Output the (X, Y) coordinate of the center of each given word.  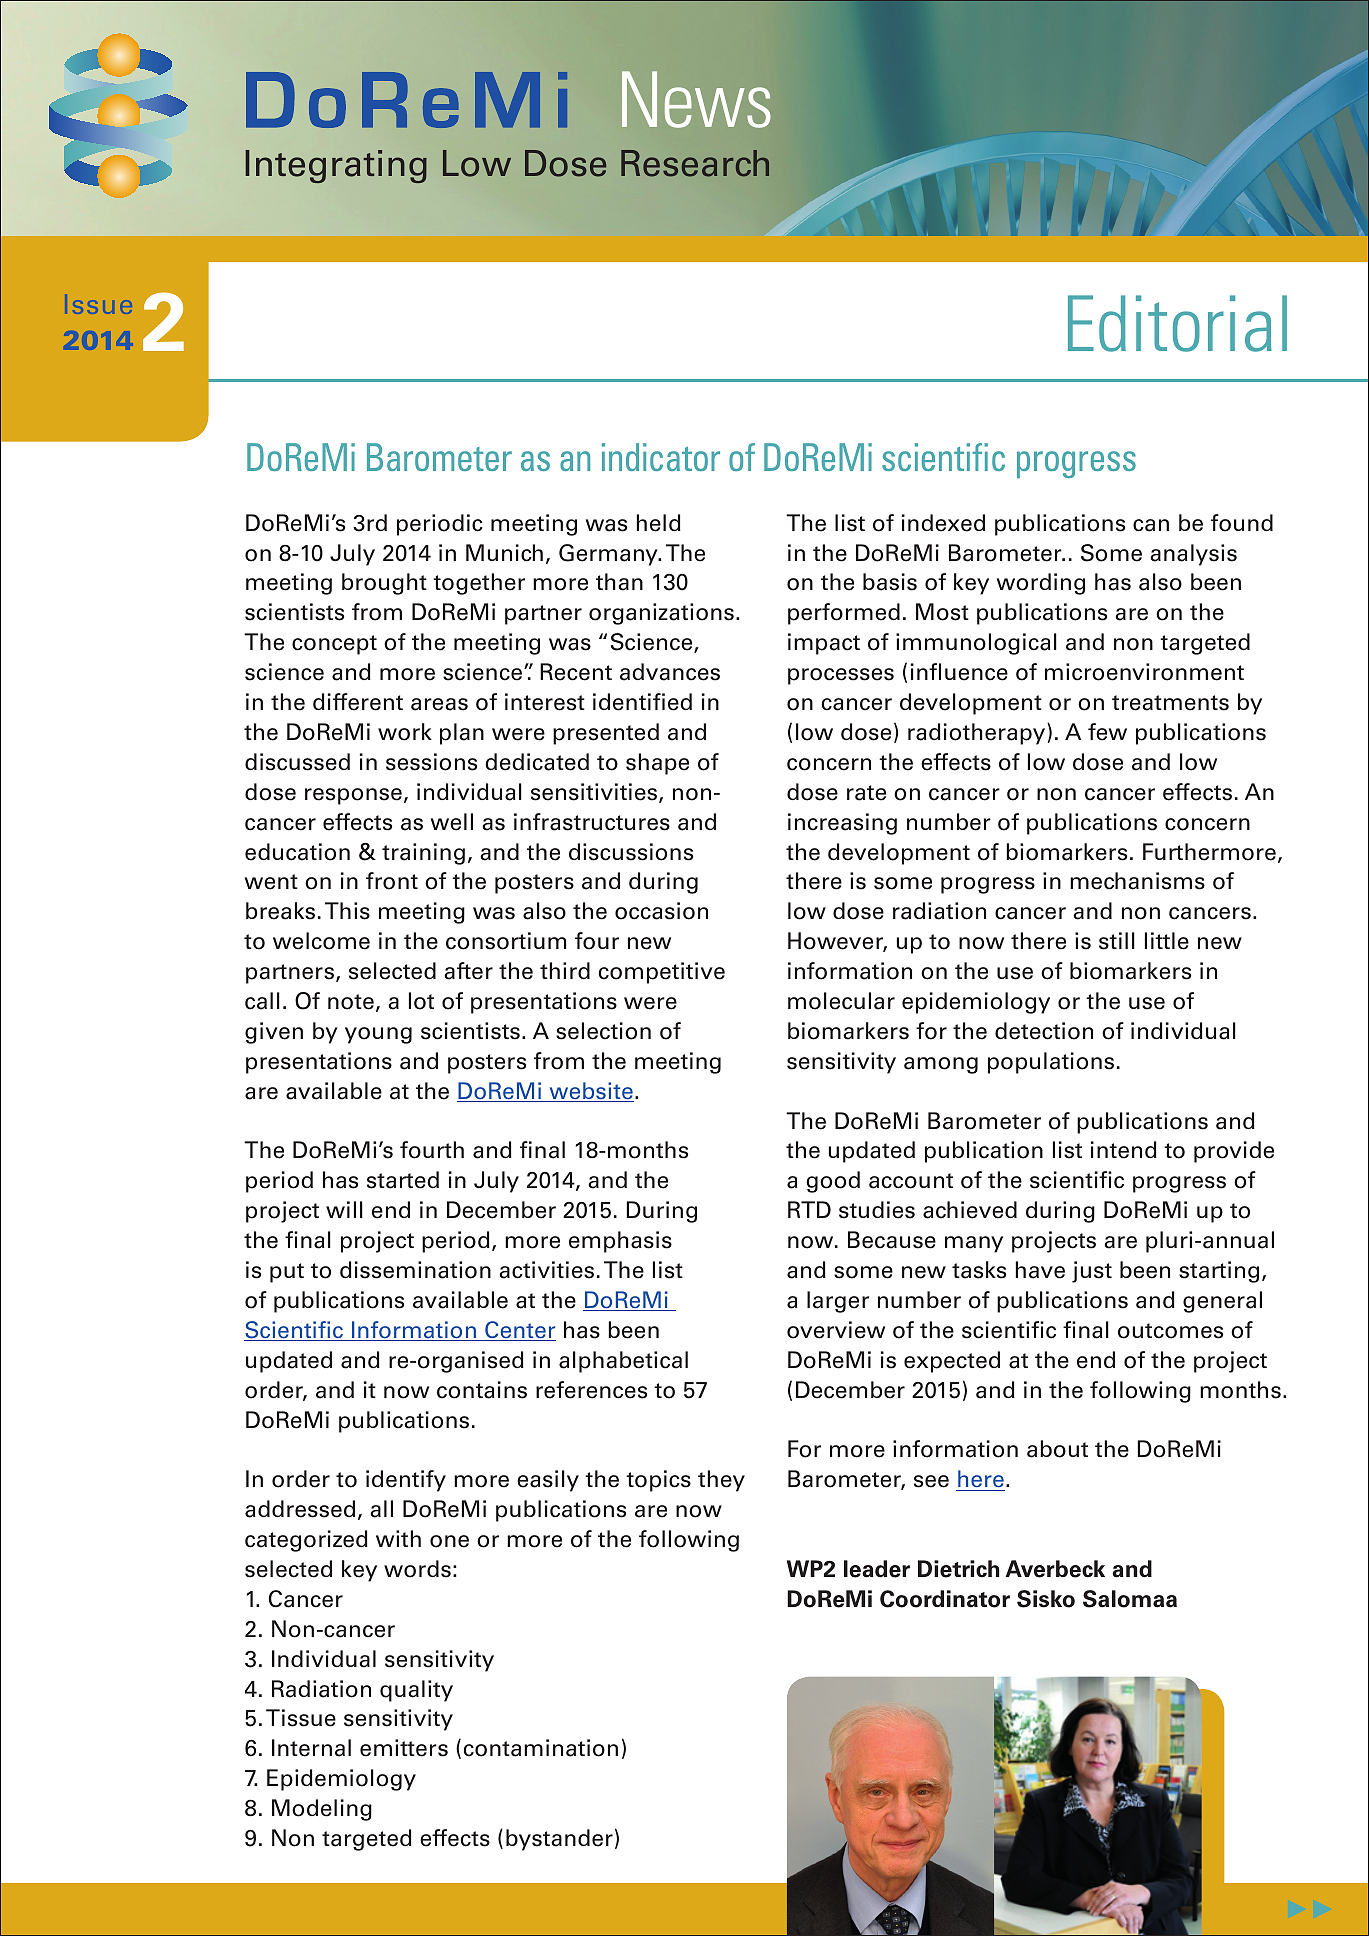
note (351, 1002)
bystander (559, 1840)
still (1117, 941)
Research (695, 163)
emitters (404, 1748)
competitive (662, 973)
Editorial (1177, 323)
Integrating (336, 166)
